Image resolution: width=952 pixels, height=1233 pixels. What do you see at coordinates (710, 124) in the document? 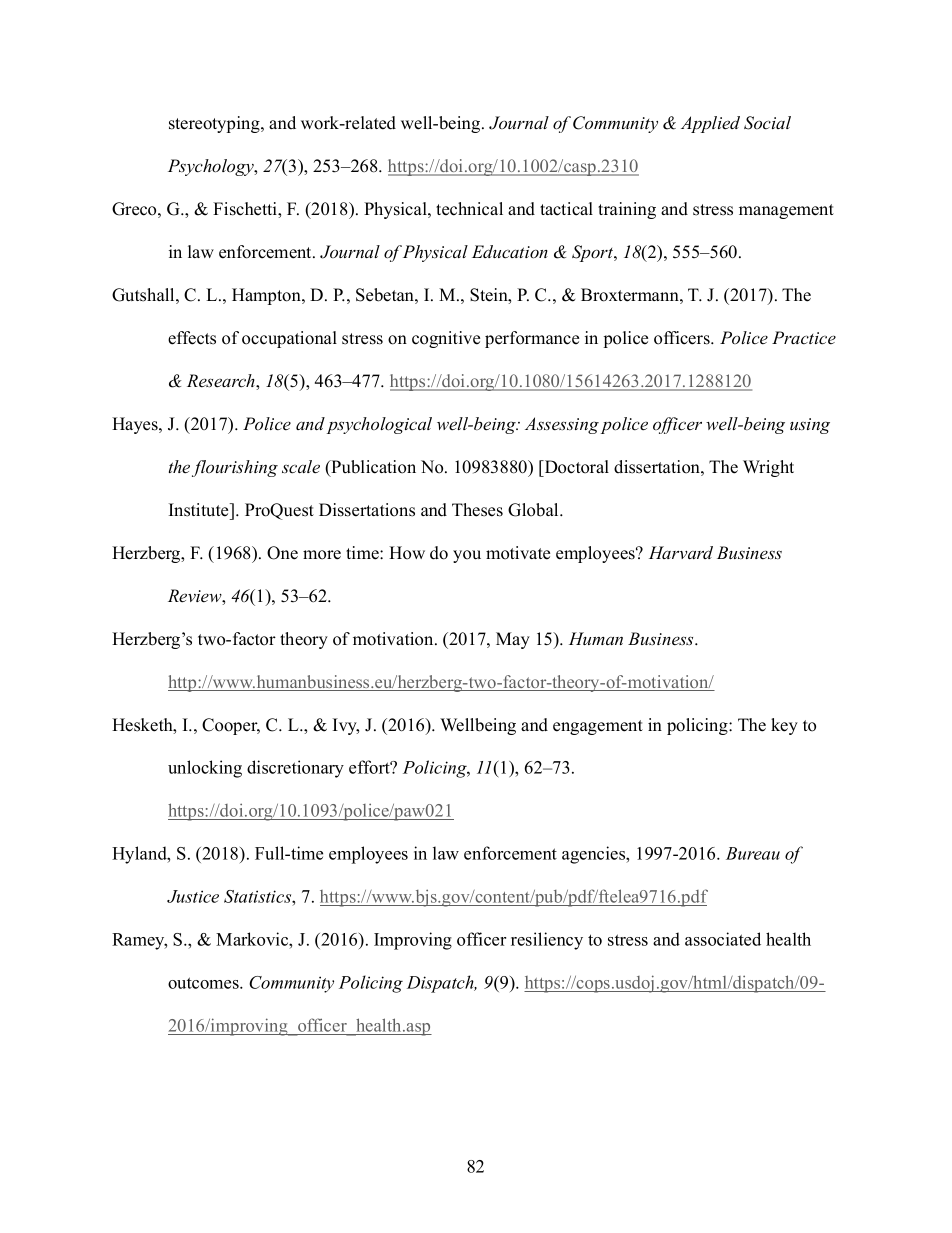
I see `Applied` at bounding box center [710, 124].
